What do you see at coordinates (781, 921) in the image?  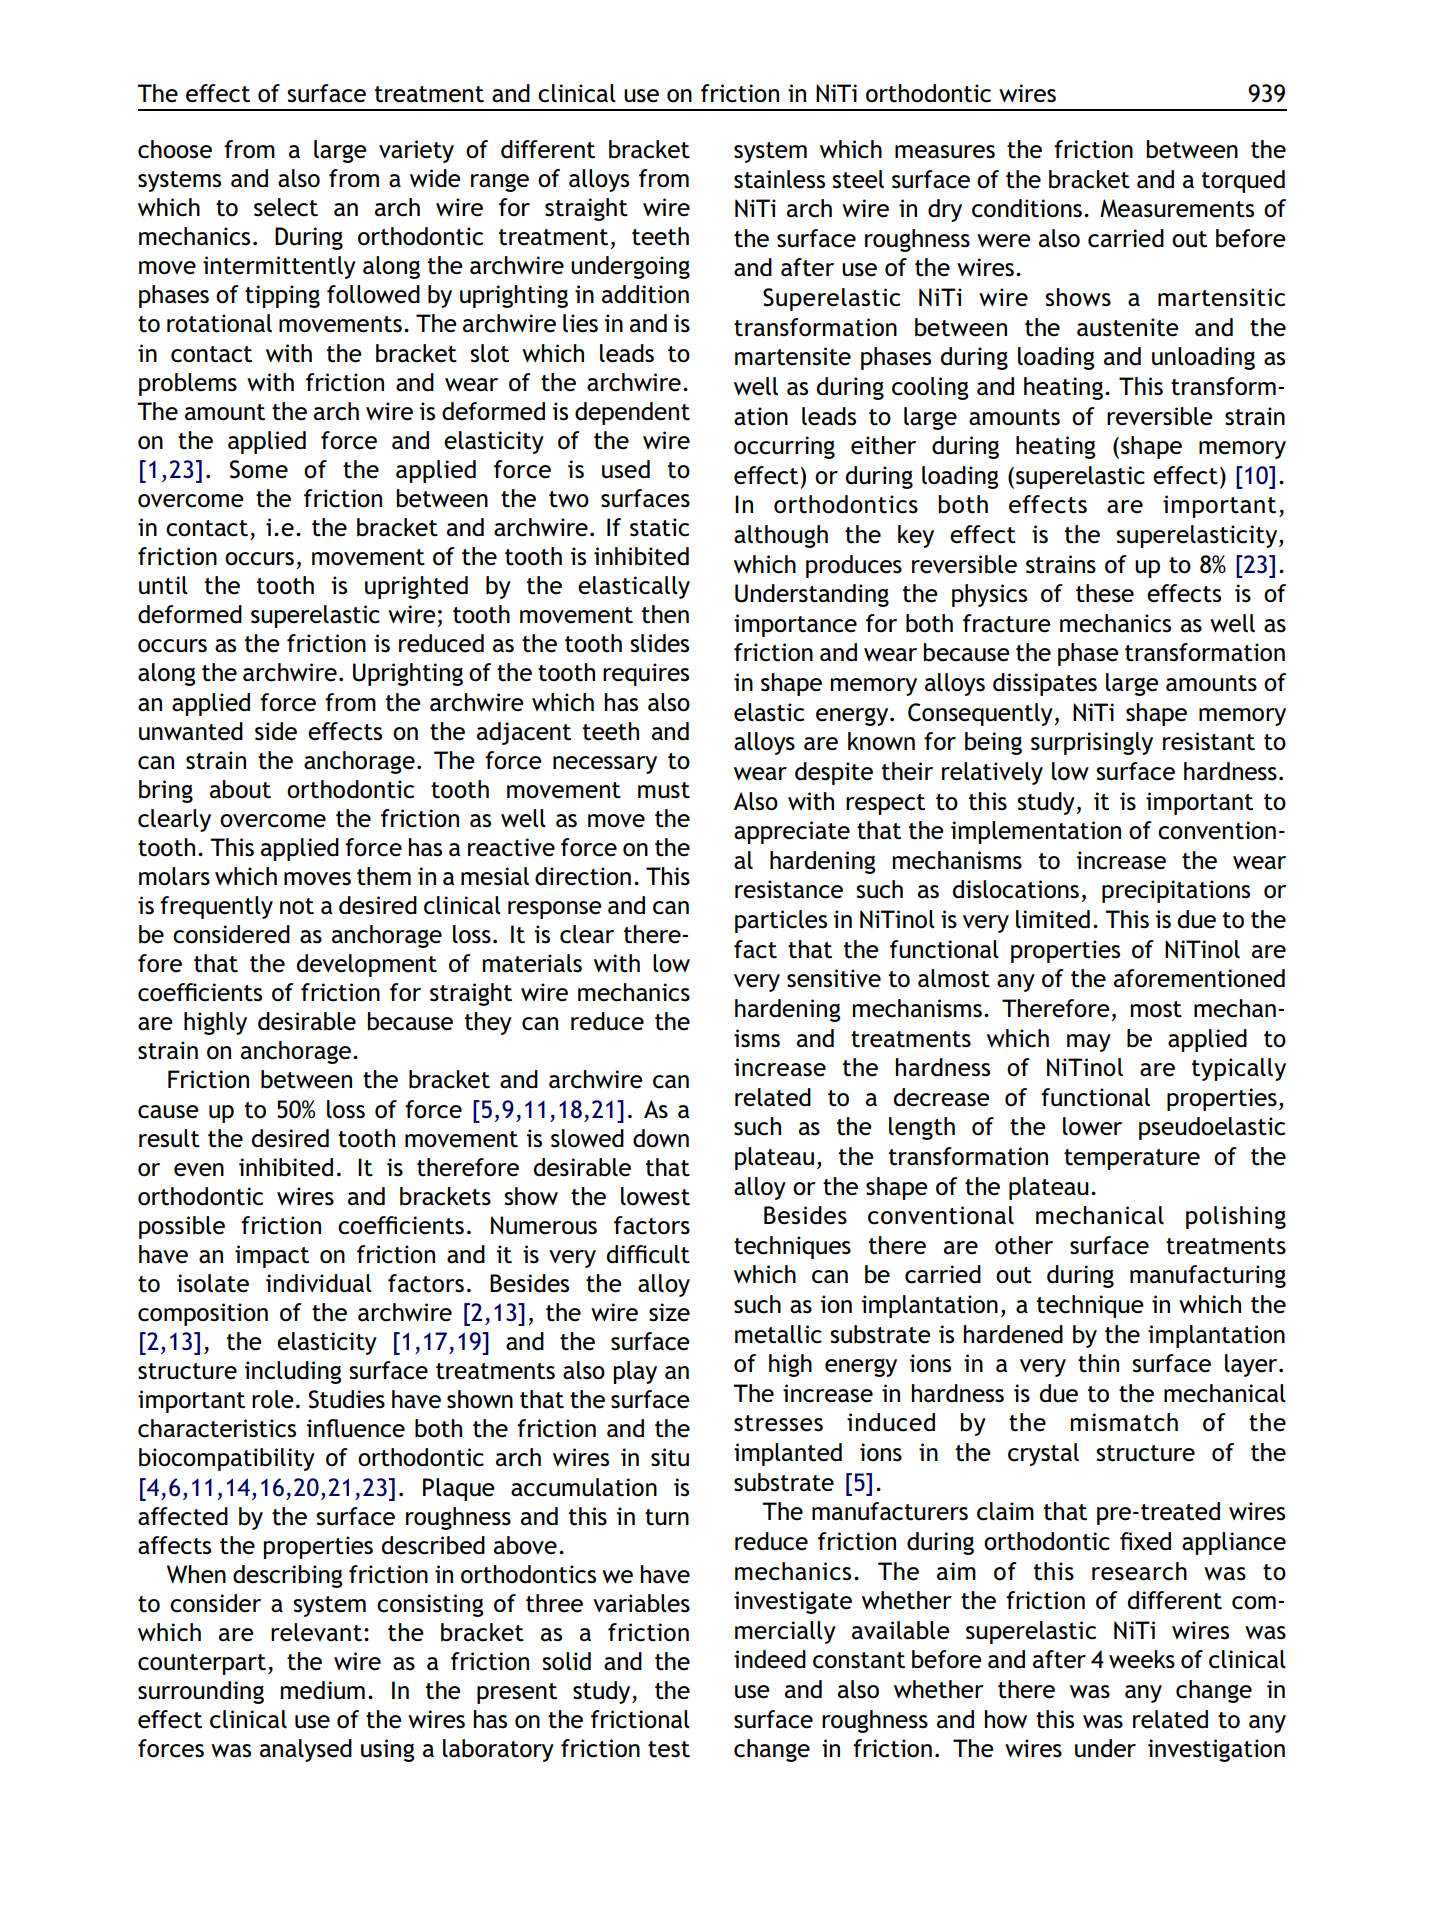 I see `particles` at bounding box center [781, 921].
